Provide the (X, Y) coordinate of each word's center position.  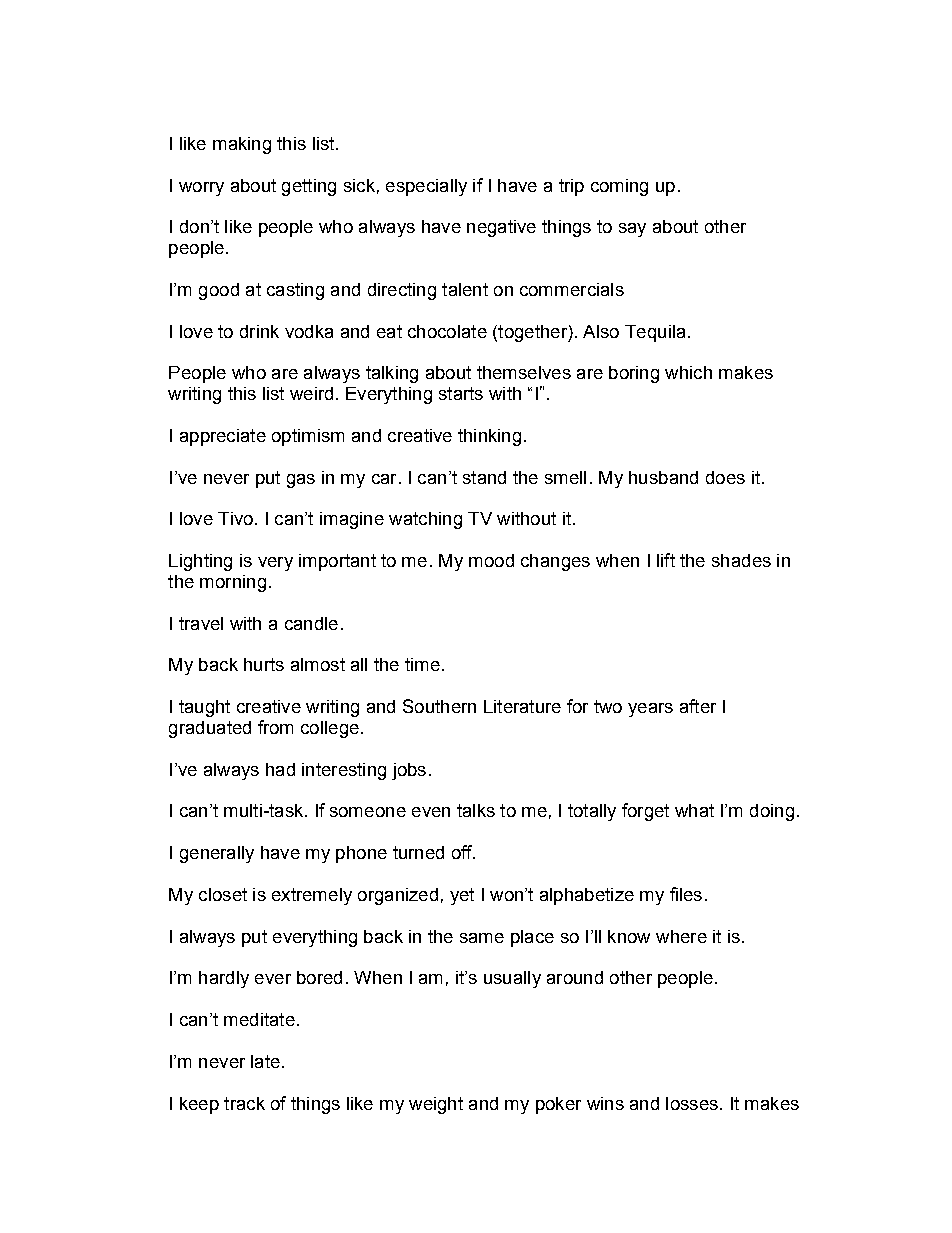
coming (619, 187)
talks (476, 810)
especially (426, 187)
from (275, 727)
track (244, 1103)
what (694, 810)
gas (301, 481)
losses (692, 1103)
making (242, 145)
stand (484, 477)
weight (436, 1105)
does (725, 477)
